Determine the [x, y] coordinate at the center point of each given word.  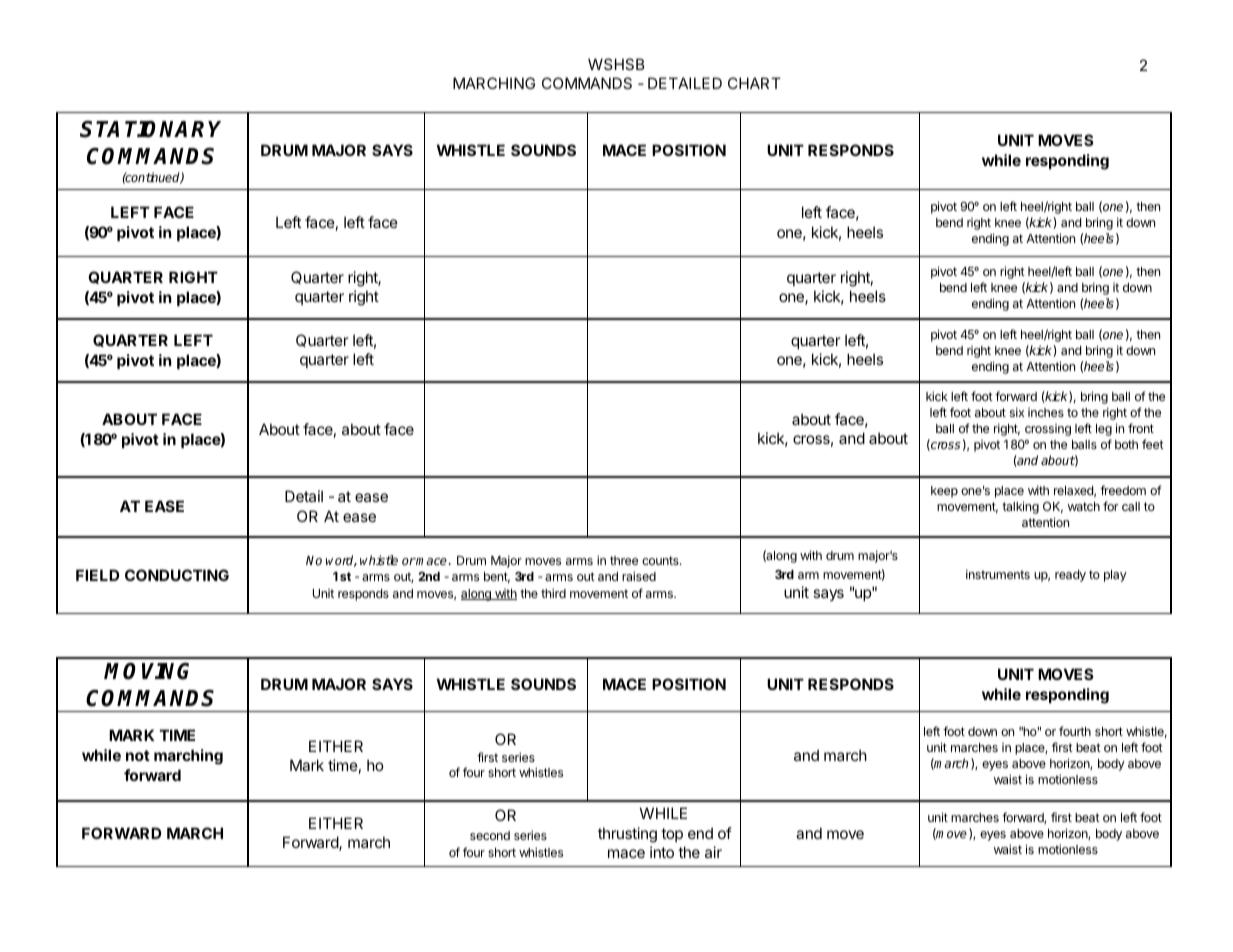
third [553, 593]
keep [944, 492]
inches [1046, 412]
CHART [754, 83]
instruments [998, 574]
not [138, 755]
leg [1104, 430]
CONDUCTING [177, 575]
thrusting [627, 835]
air [713, 852]
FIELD [97, 575]
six [1017, 412]
